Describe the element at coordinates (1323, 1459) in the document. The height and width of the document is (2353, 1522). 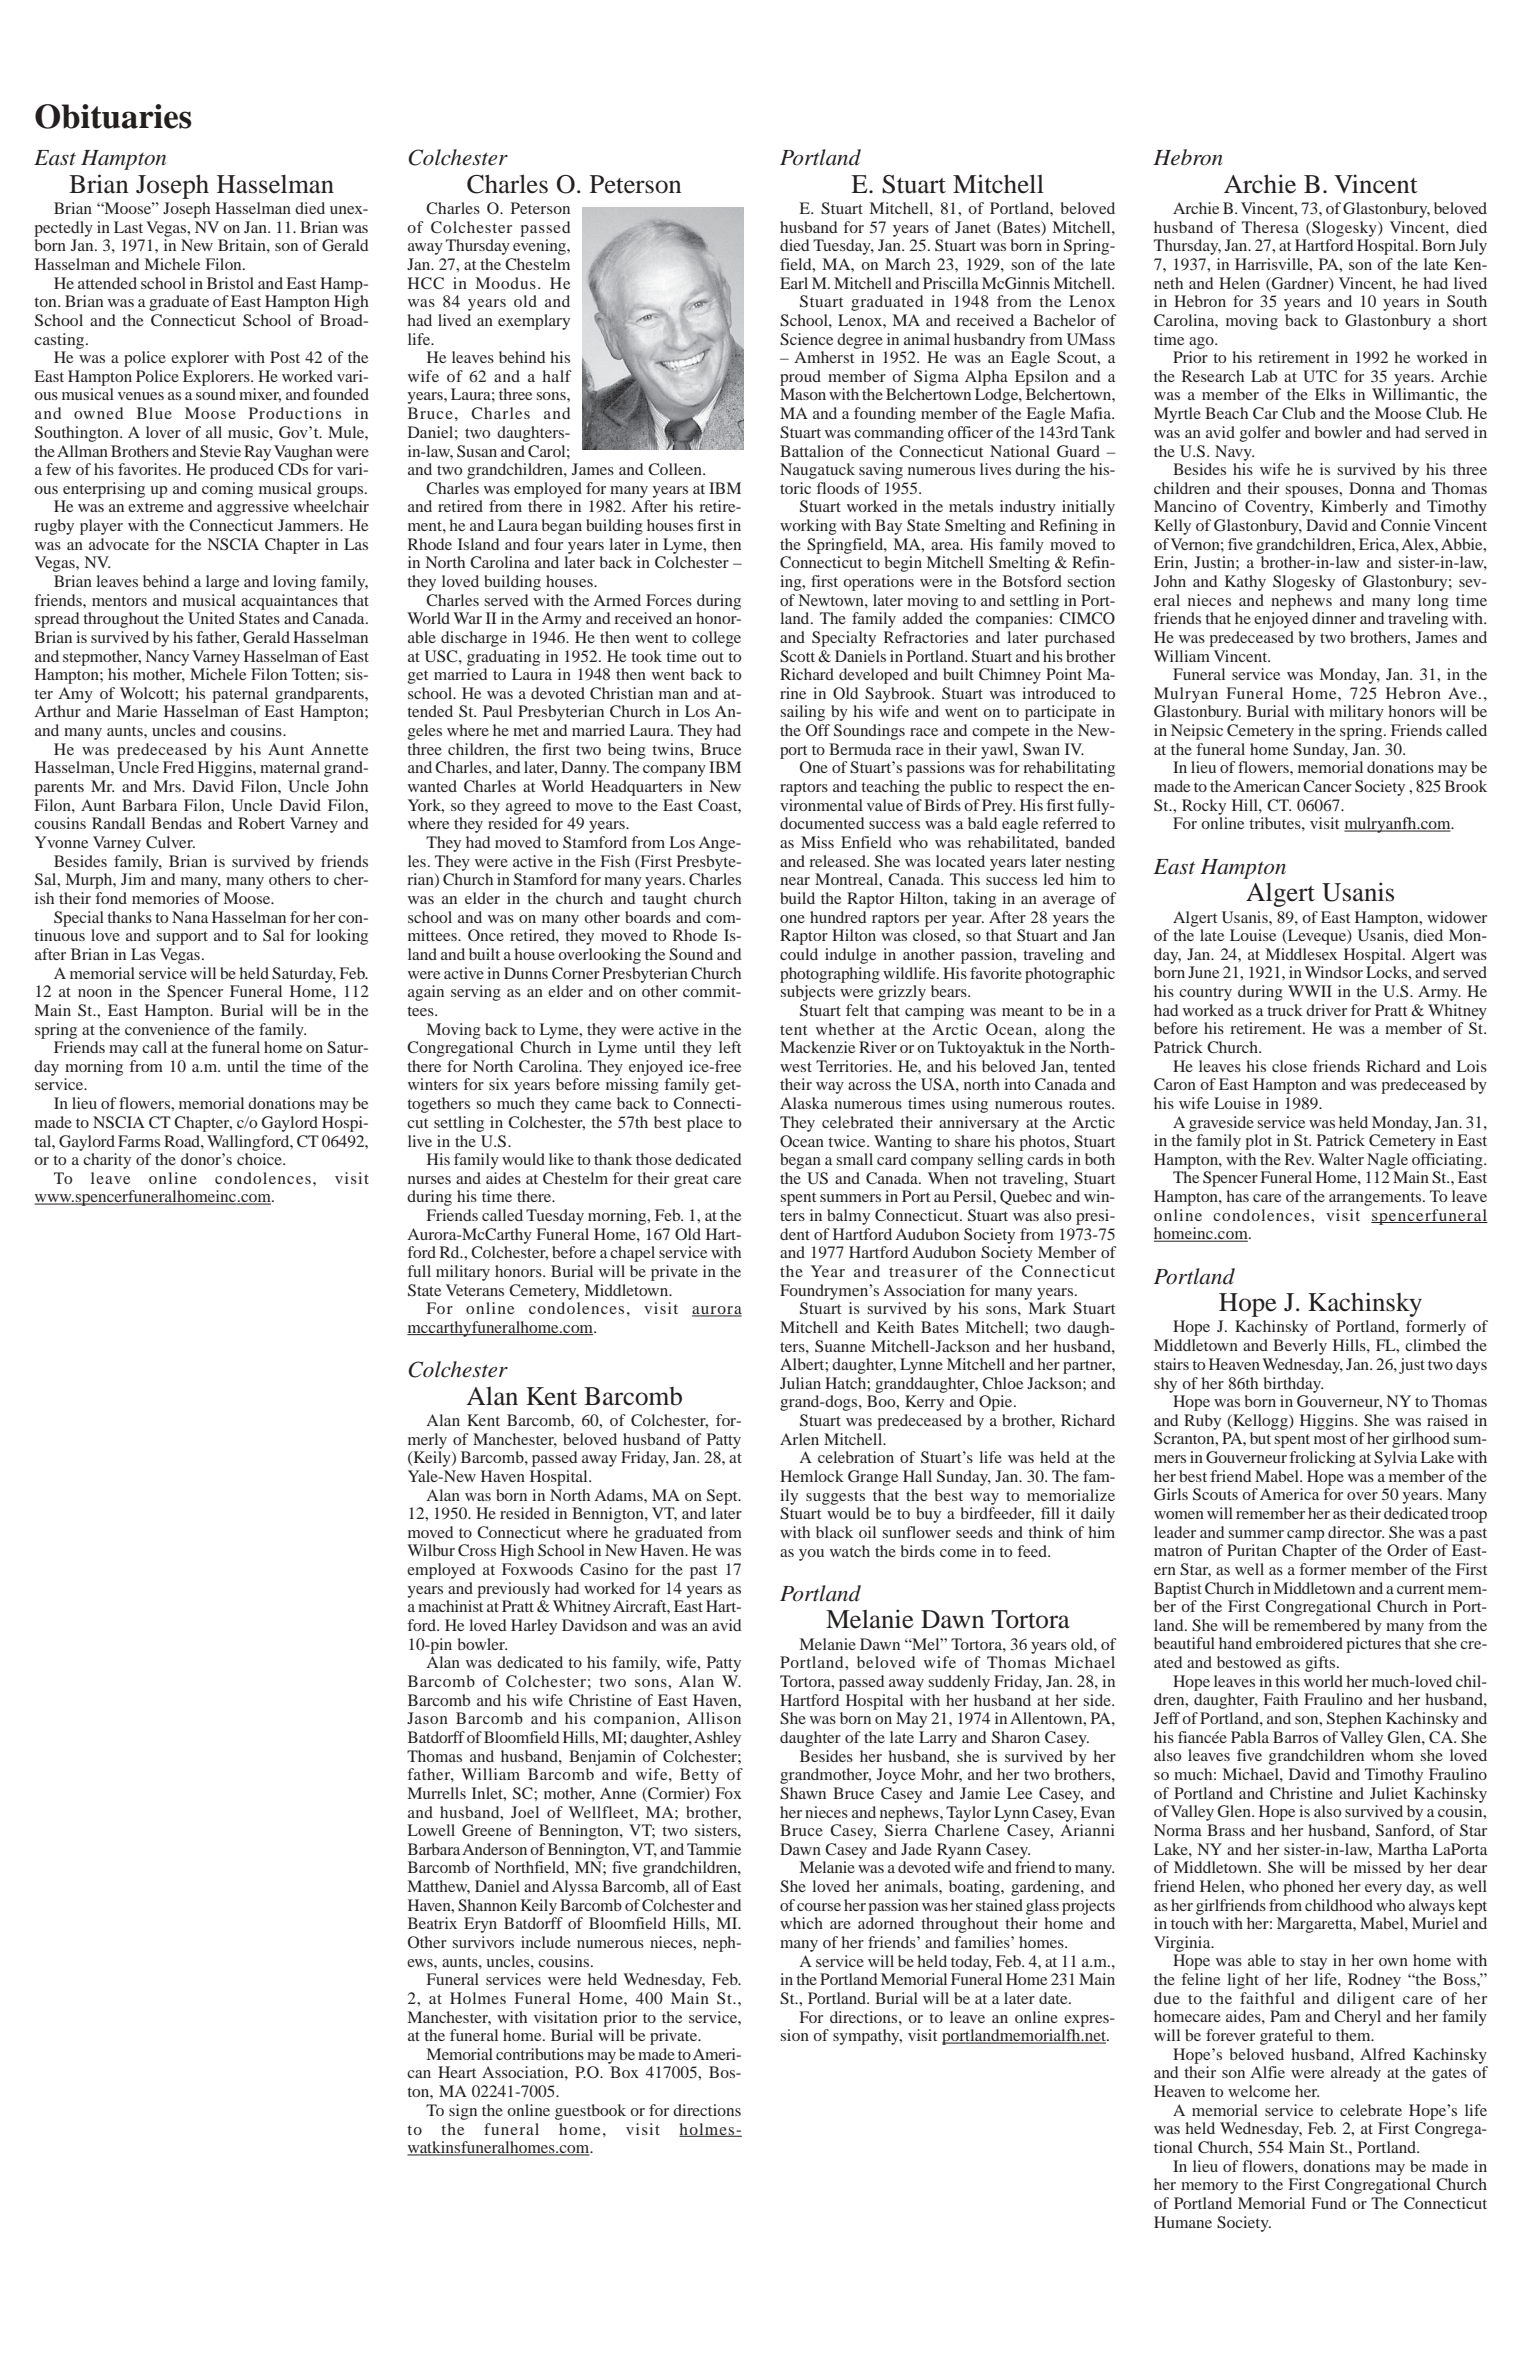
I see `frolicking` at that location.
